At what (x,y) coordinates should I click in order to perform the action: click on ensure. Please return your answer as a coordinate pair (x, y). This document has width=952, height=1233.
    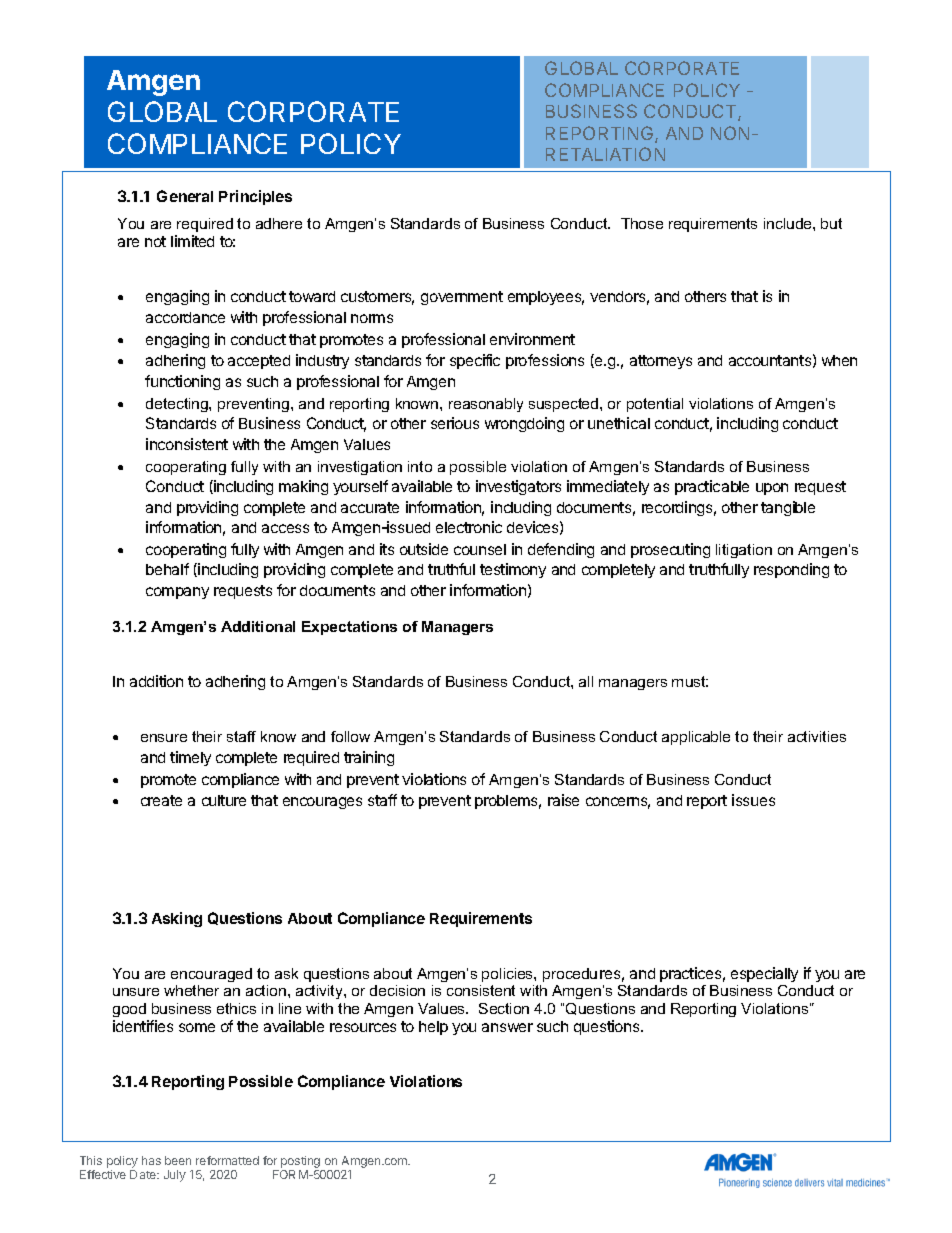
    Looking at the image, I should click on (164, 738).
